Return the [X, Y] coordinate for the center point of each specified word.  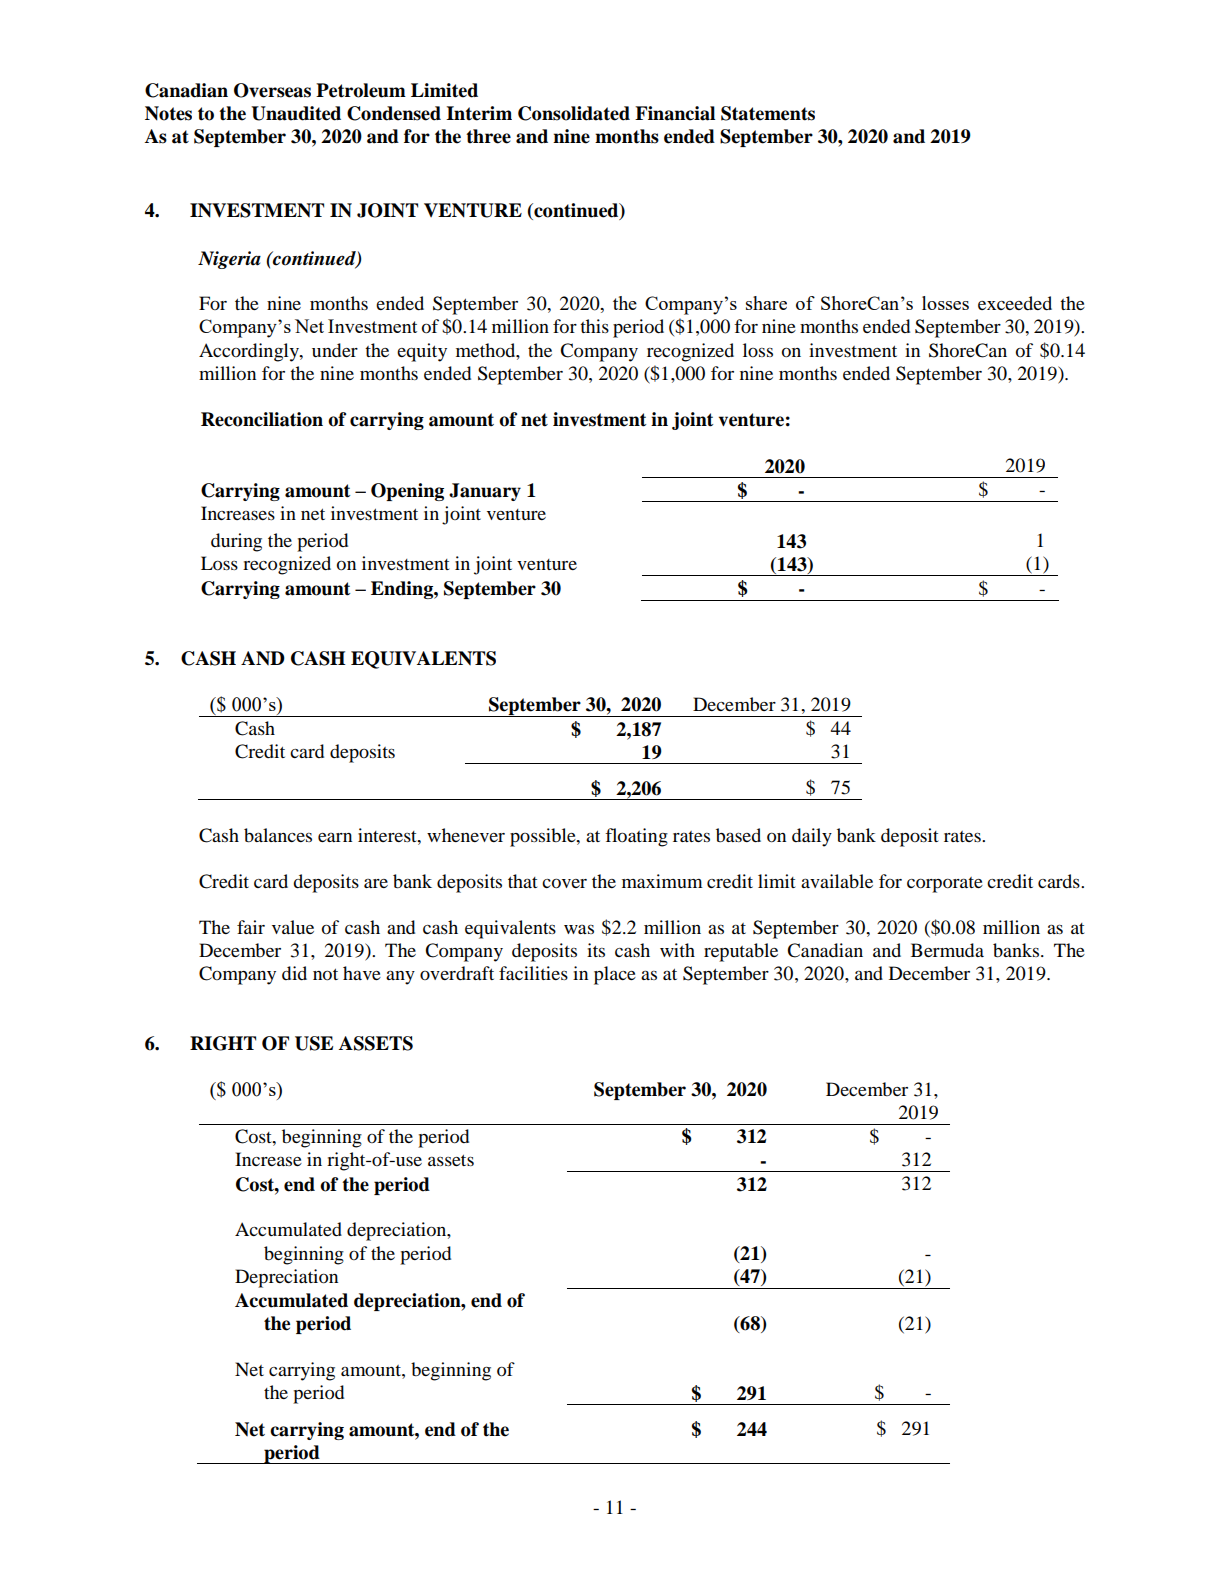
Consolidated [574, 113]
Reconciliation [262, 419]
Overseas [272, 90]
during [236, 542]
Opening [407, 492]
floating [636, 837]
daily [812, 837]
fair [251, 927]
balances [278, 835]
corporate [945, 885]
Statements [768, 113]
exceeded [1015, 303]
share [766, 303]
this [594, 326]
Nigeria [229, 260]
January [485, 492]
